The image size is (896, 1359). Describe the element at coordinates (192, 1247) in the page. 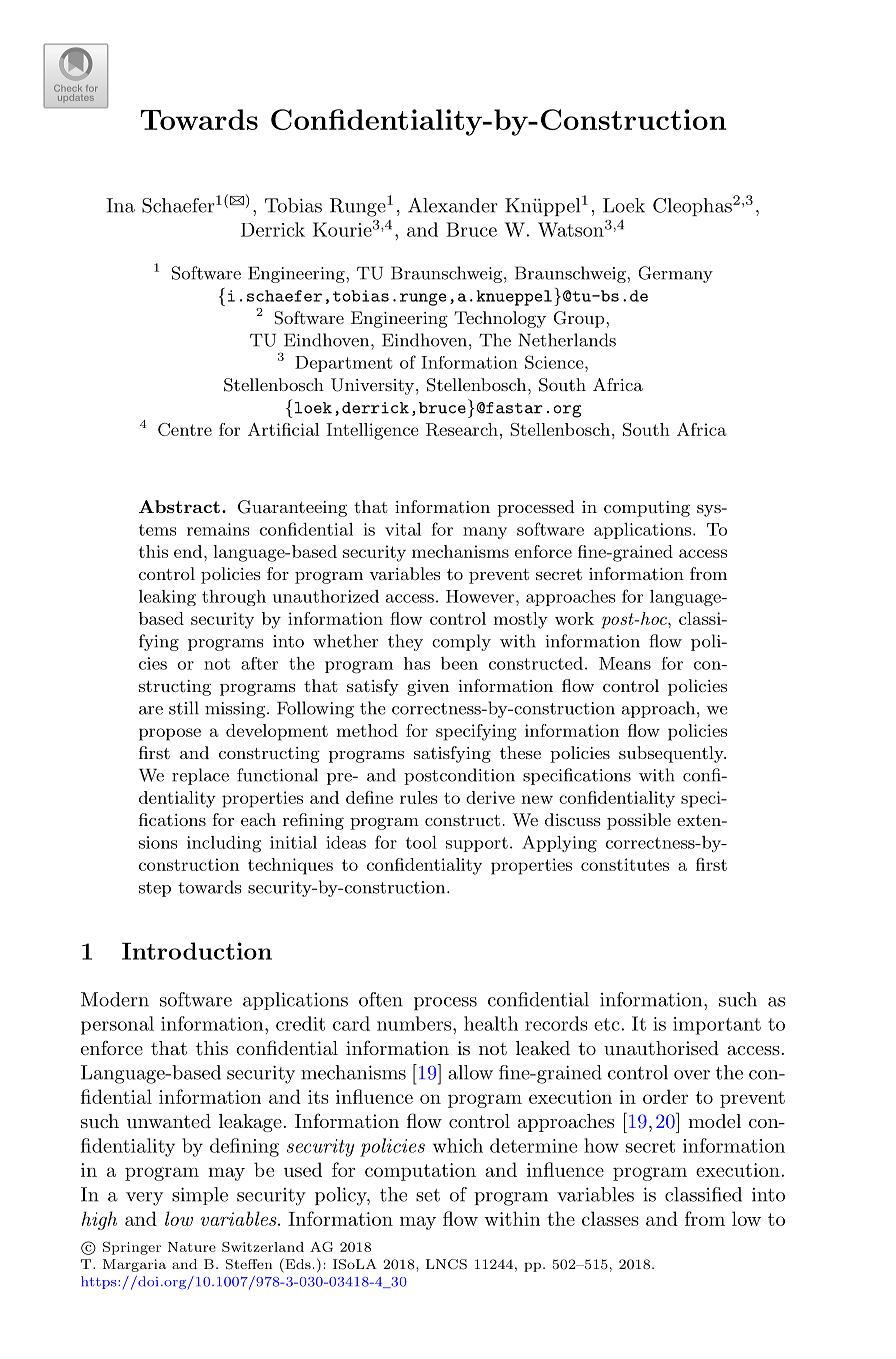

I see `Nature` at that location.
